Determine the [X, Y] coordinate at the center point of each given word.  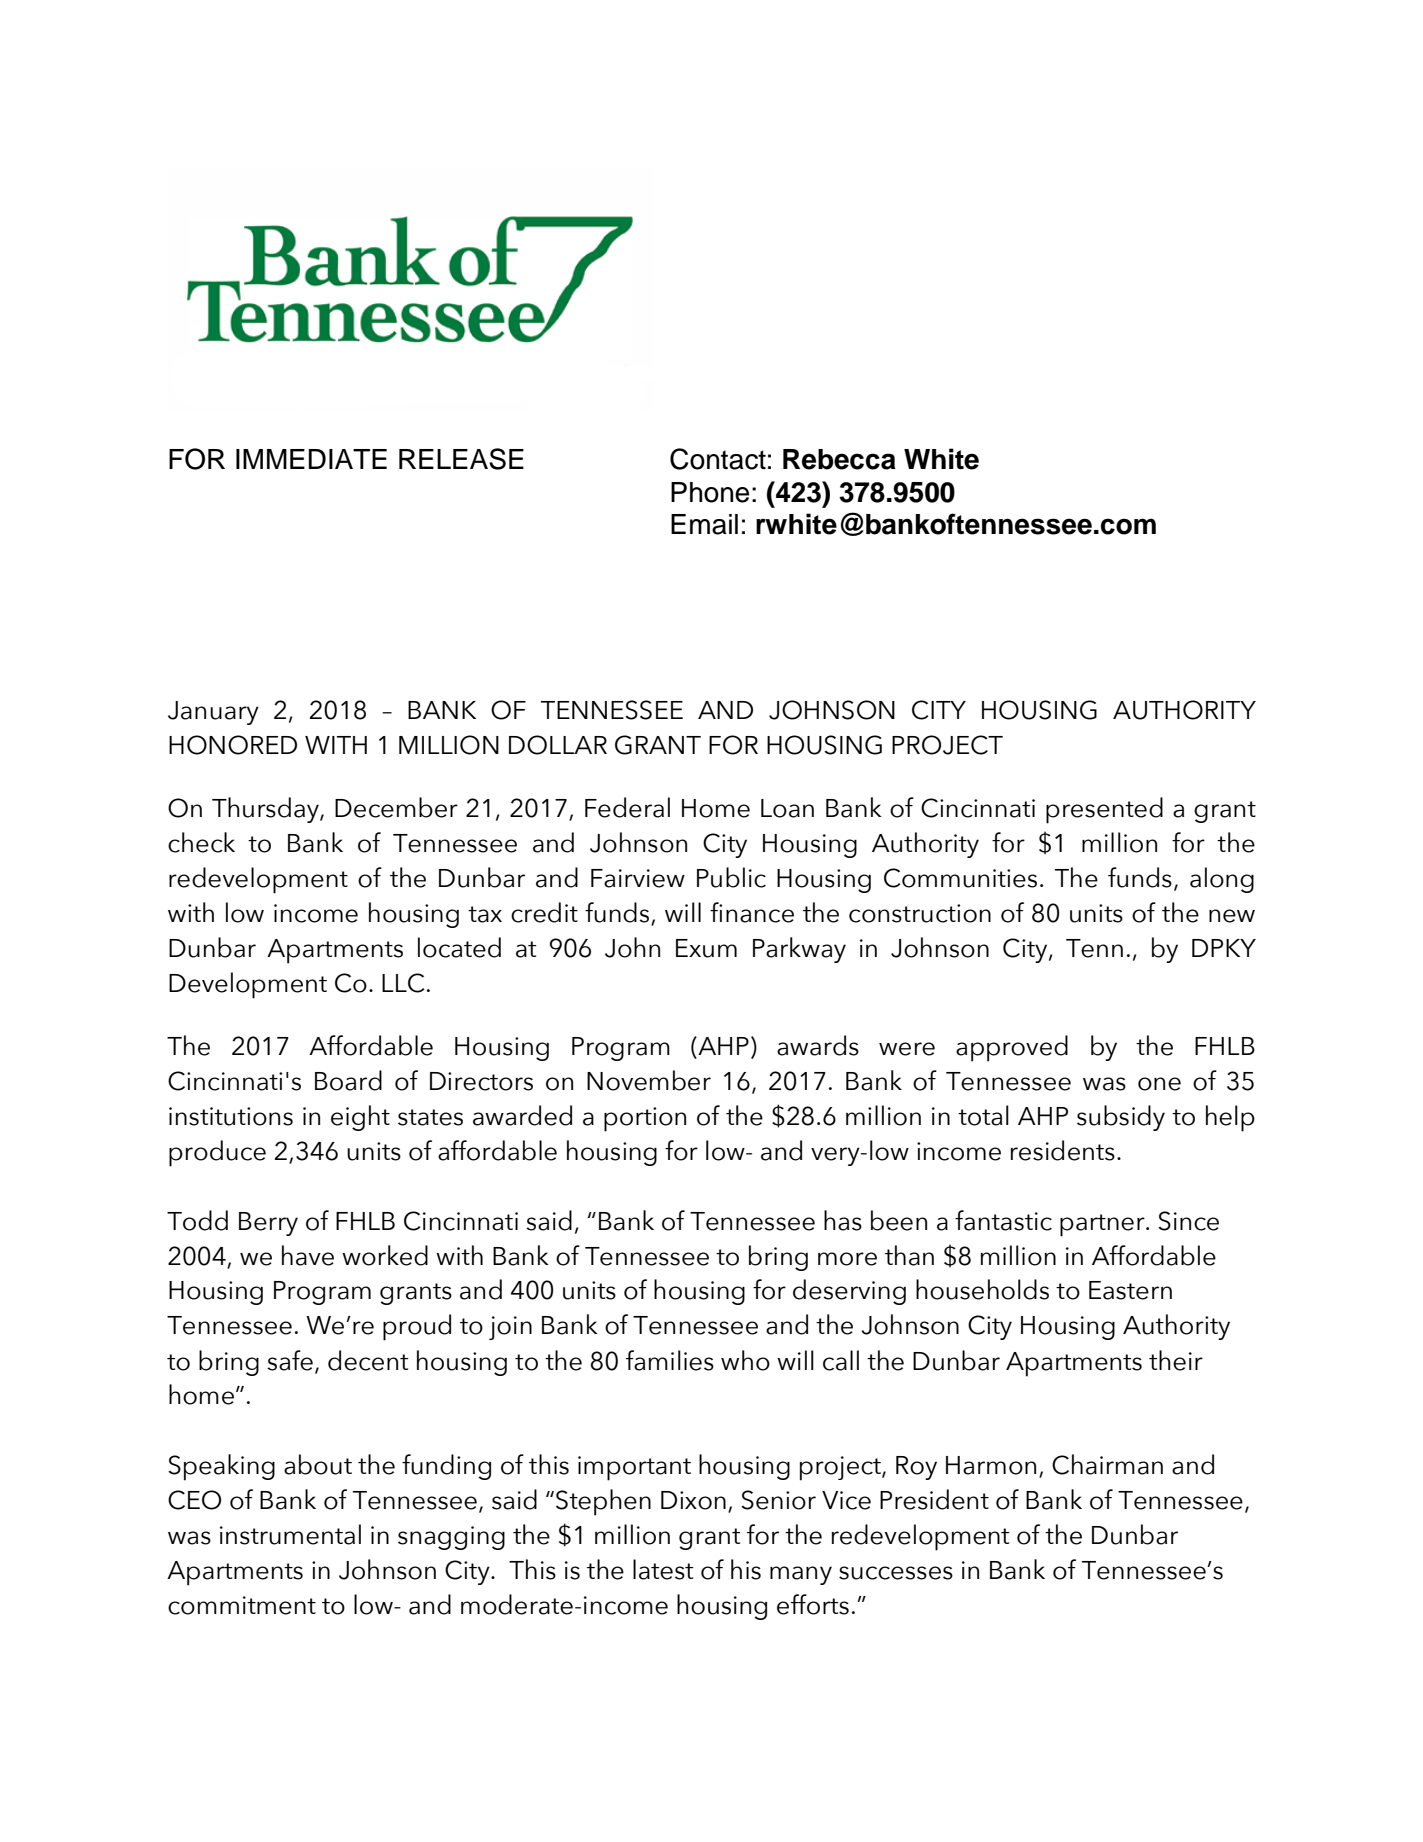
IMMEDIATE [311, 459]
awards [818, 1045]
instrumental [290, 1534]
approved [1012, 1048]
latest [663, 1569]
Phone [710, 492]
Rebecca [839, 459]
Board [348, 1080]
